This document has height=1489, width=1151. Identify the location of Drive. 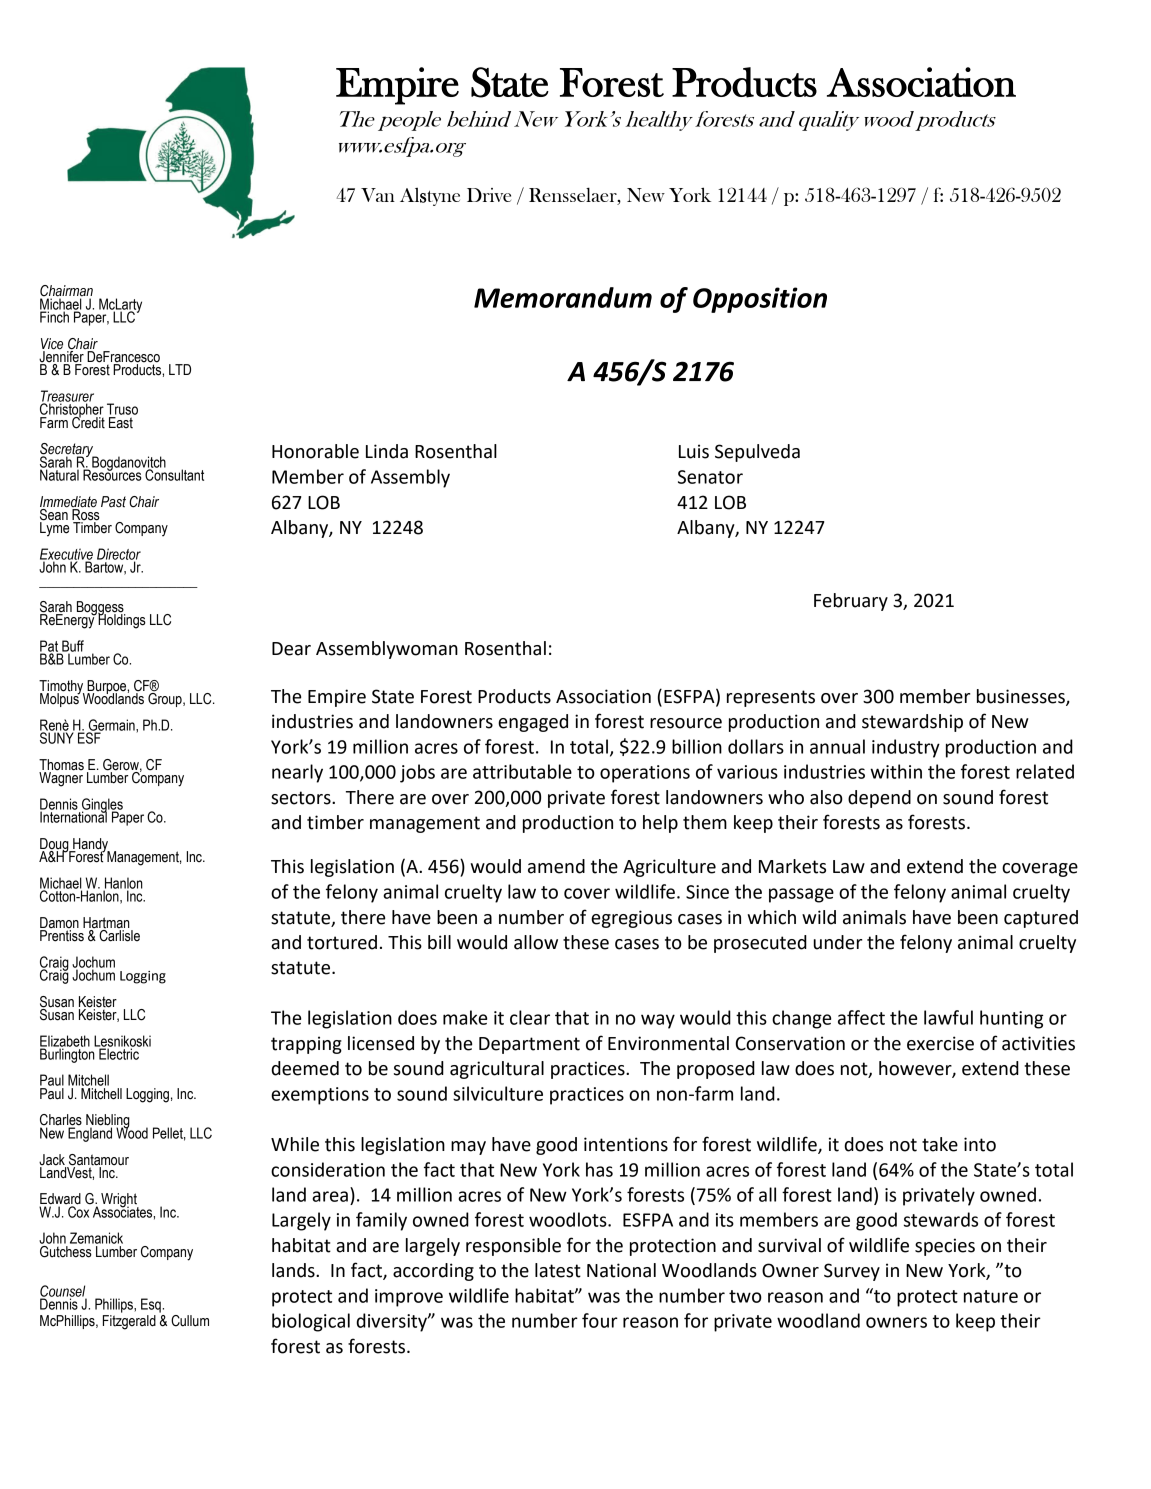
(489, 195).
